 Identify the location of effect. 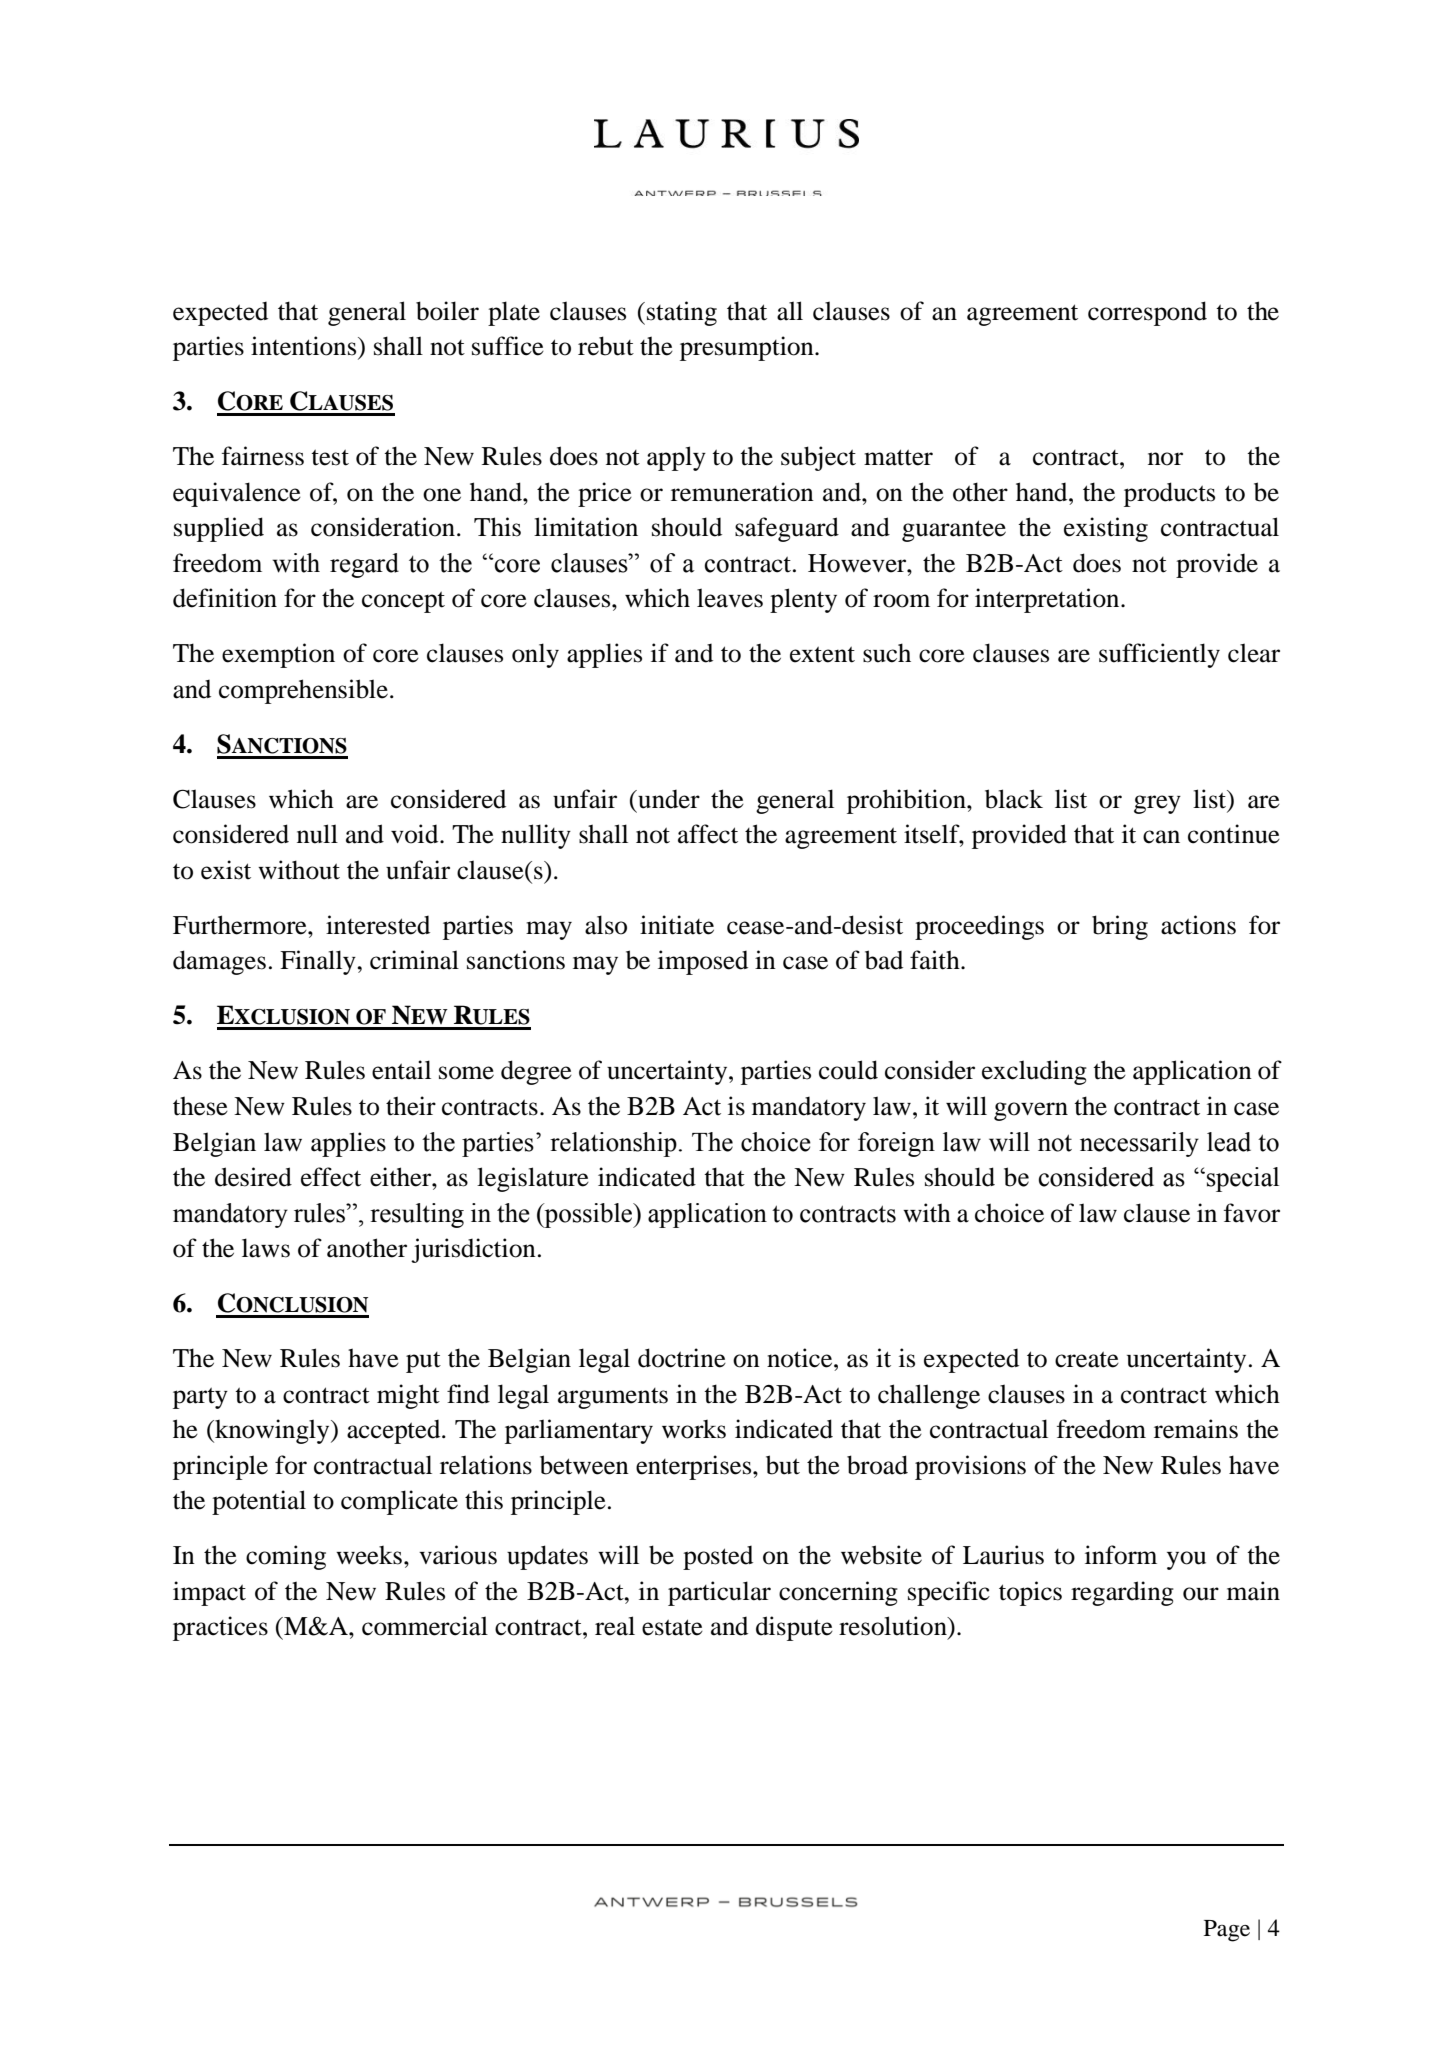
(331, 1177).
